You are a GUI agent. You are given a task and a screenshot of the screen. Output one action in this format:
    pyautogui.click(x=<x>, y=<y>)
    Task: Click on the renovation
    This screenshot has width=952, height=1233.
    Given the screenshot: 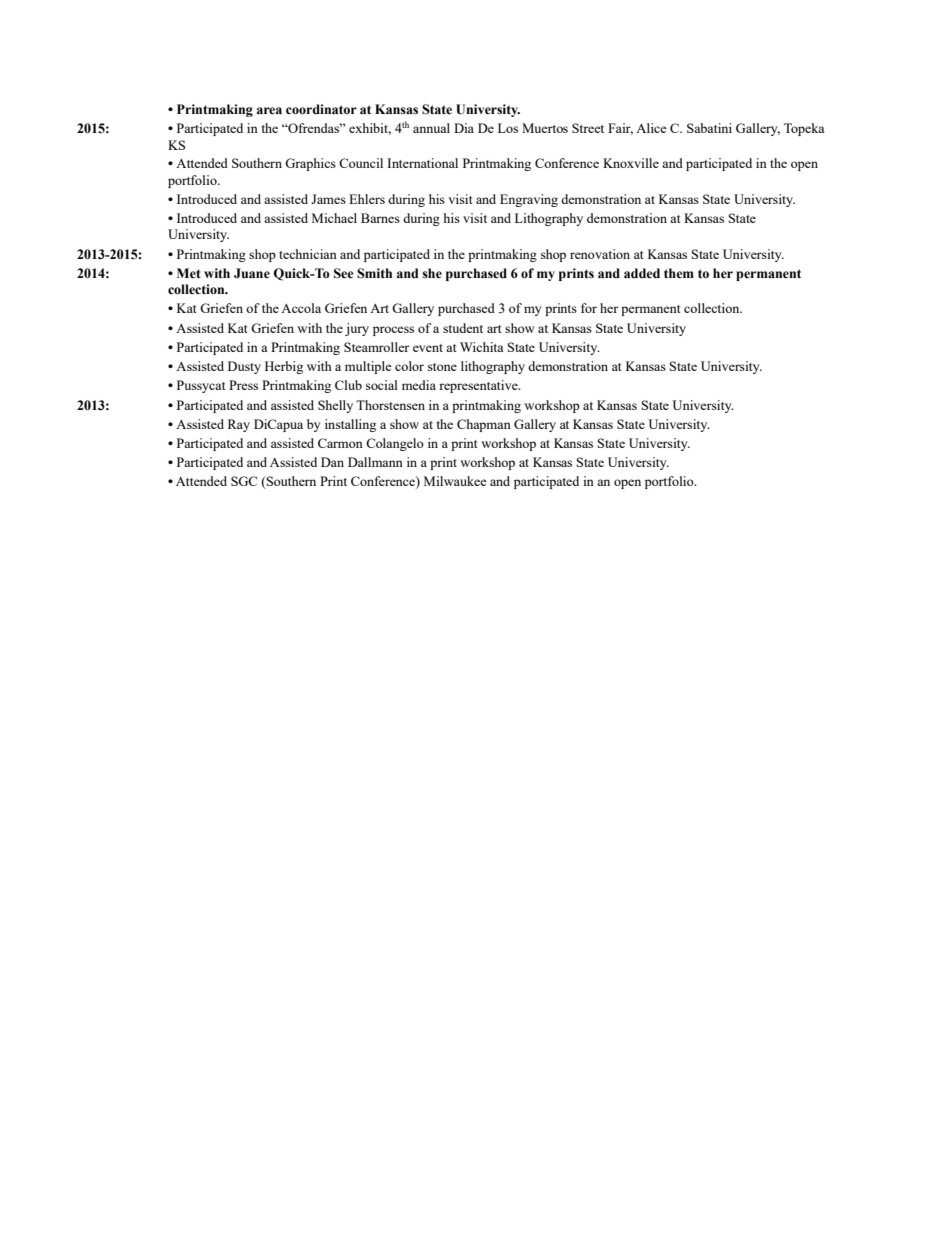 What is the action you would take?
    pyautogui.click(x=600, y=254)
